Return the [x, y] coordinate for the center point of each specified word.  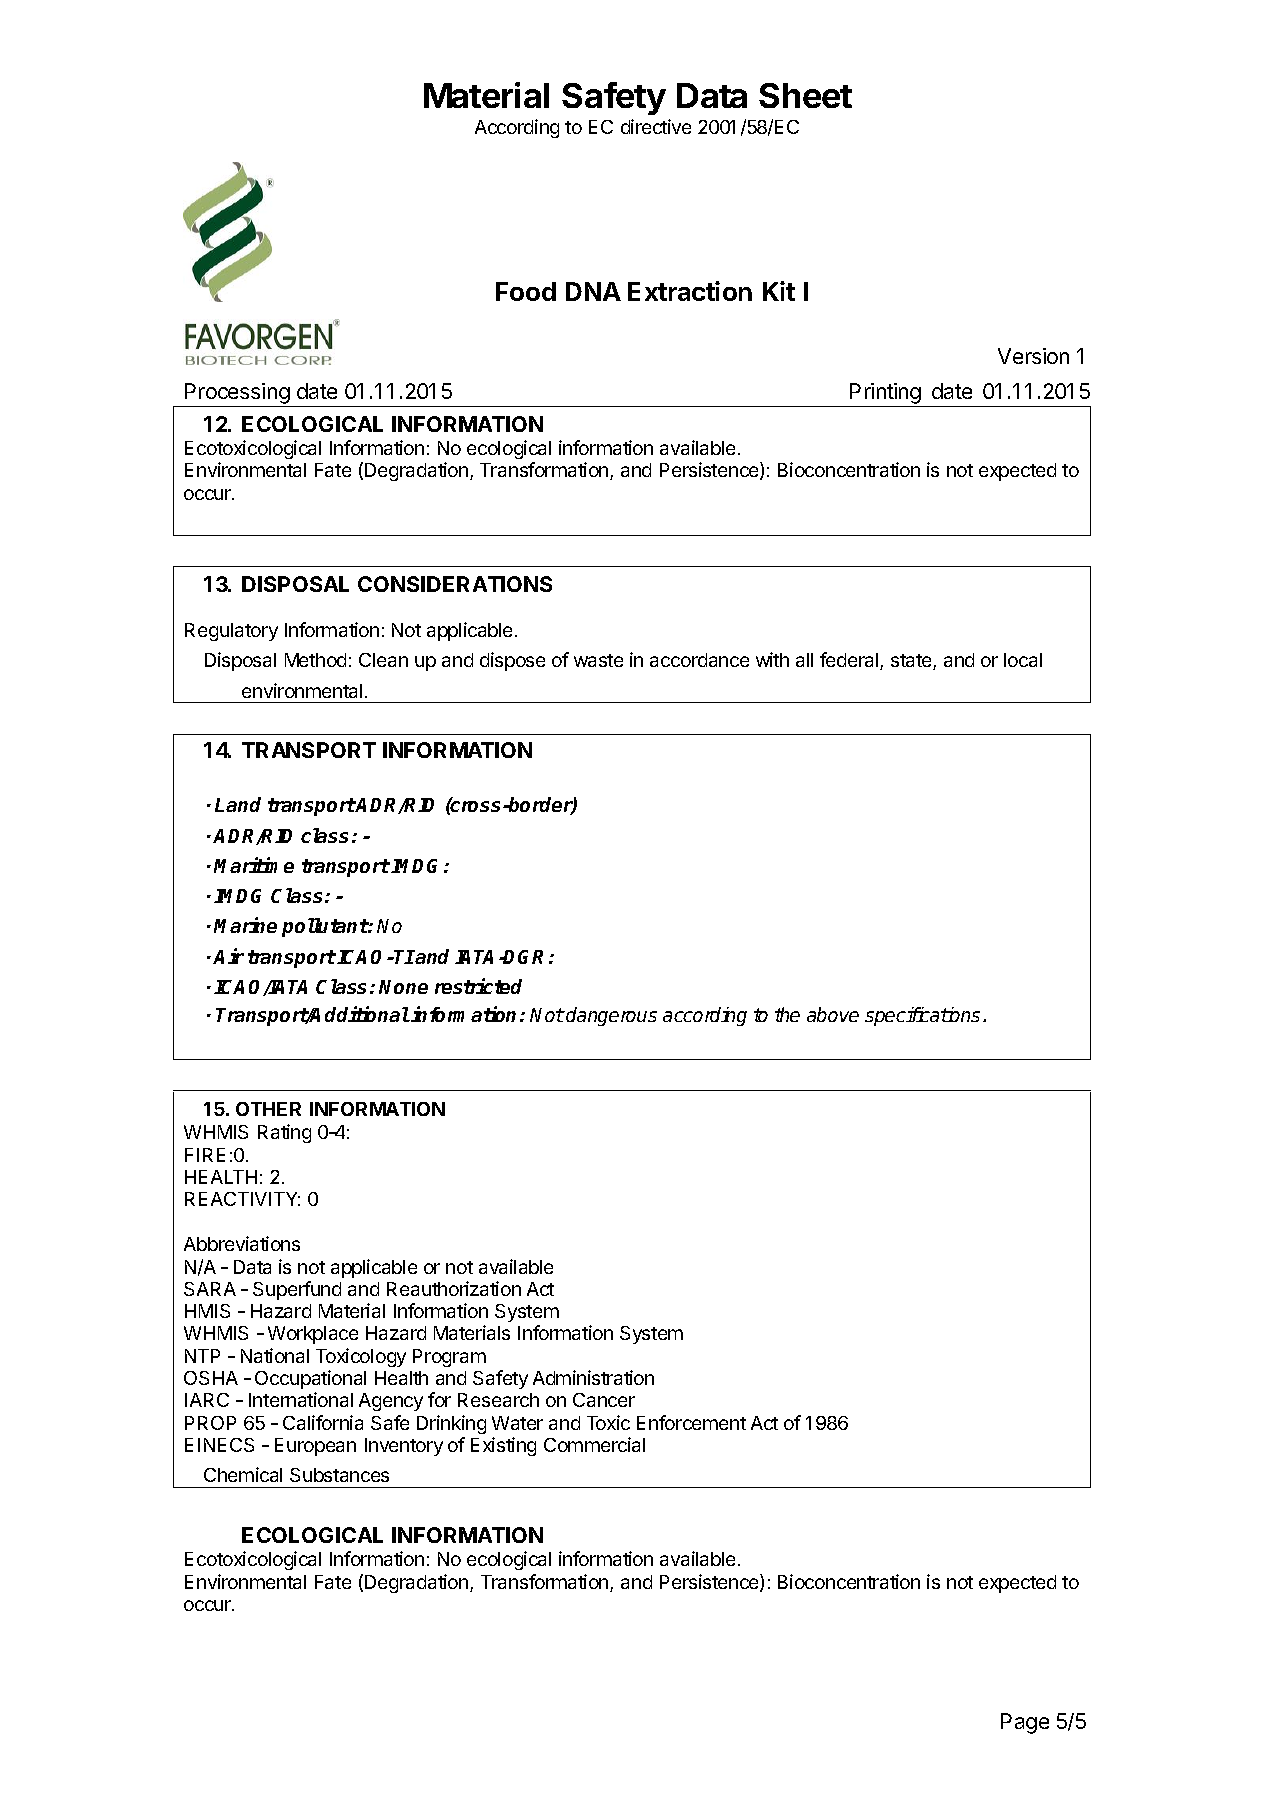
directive [656, 126]
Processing [237, 393]
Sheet [805, 95]
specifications [924, 1016]
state [912, 662]
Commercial [594, 1444]
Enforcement [691, 1422]
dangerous [611, 1016]
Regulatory [231, 632]
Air [228, 956]
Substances [339, 1475]
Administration [593, 1377]
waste [598, 660]
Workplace [313, 1335]
